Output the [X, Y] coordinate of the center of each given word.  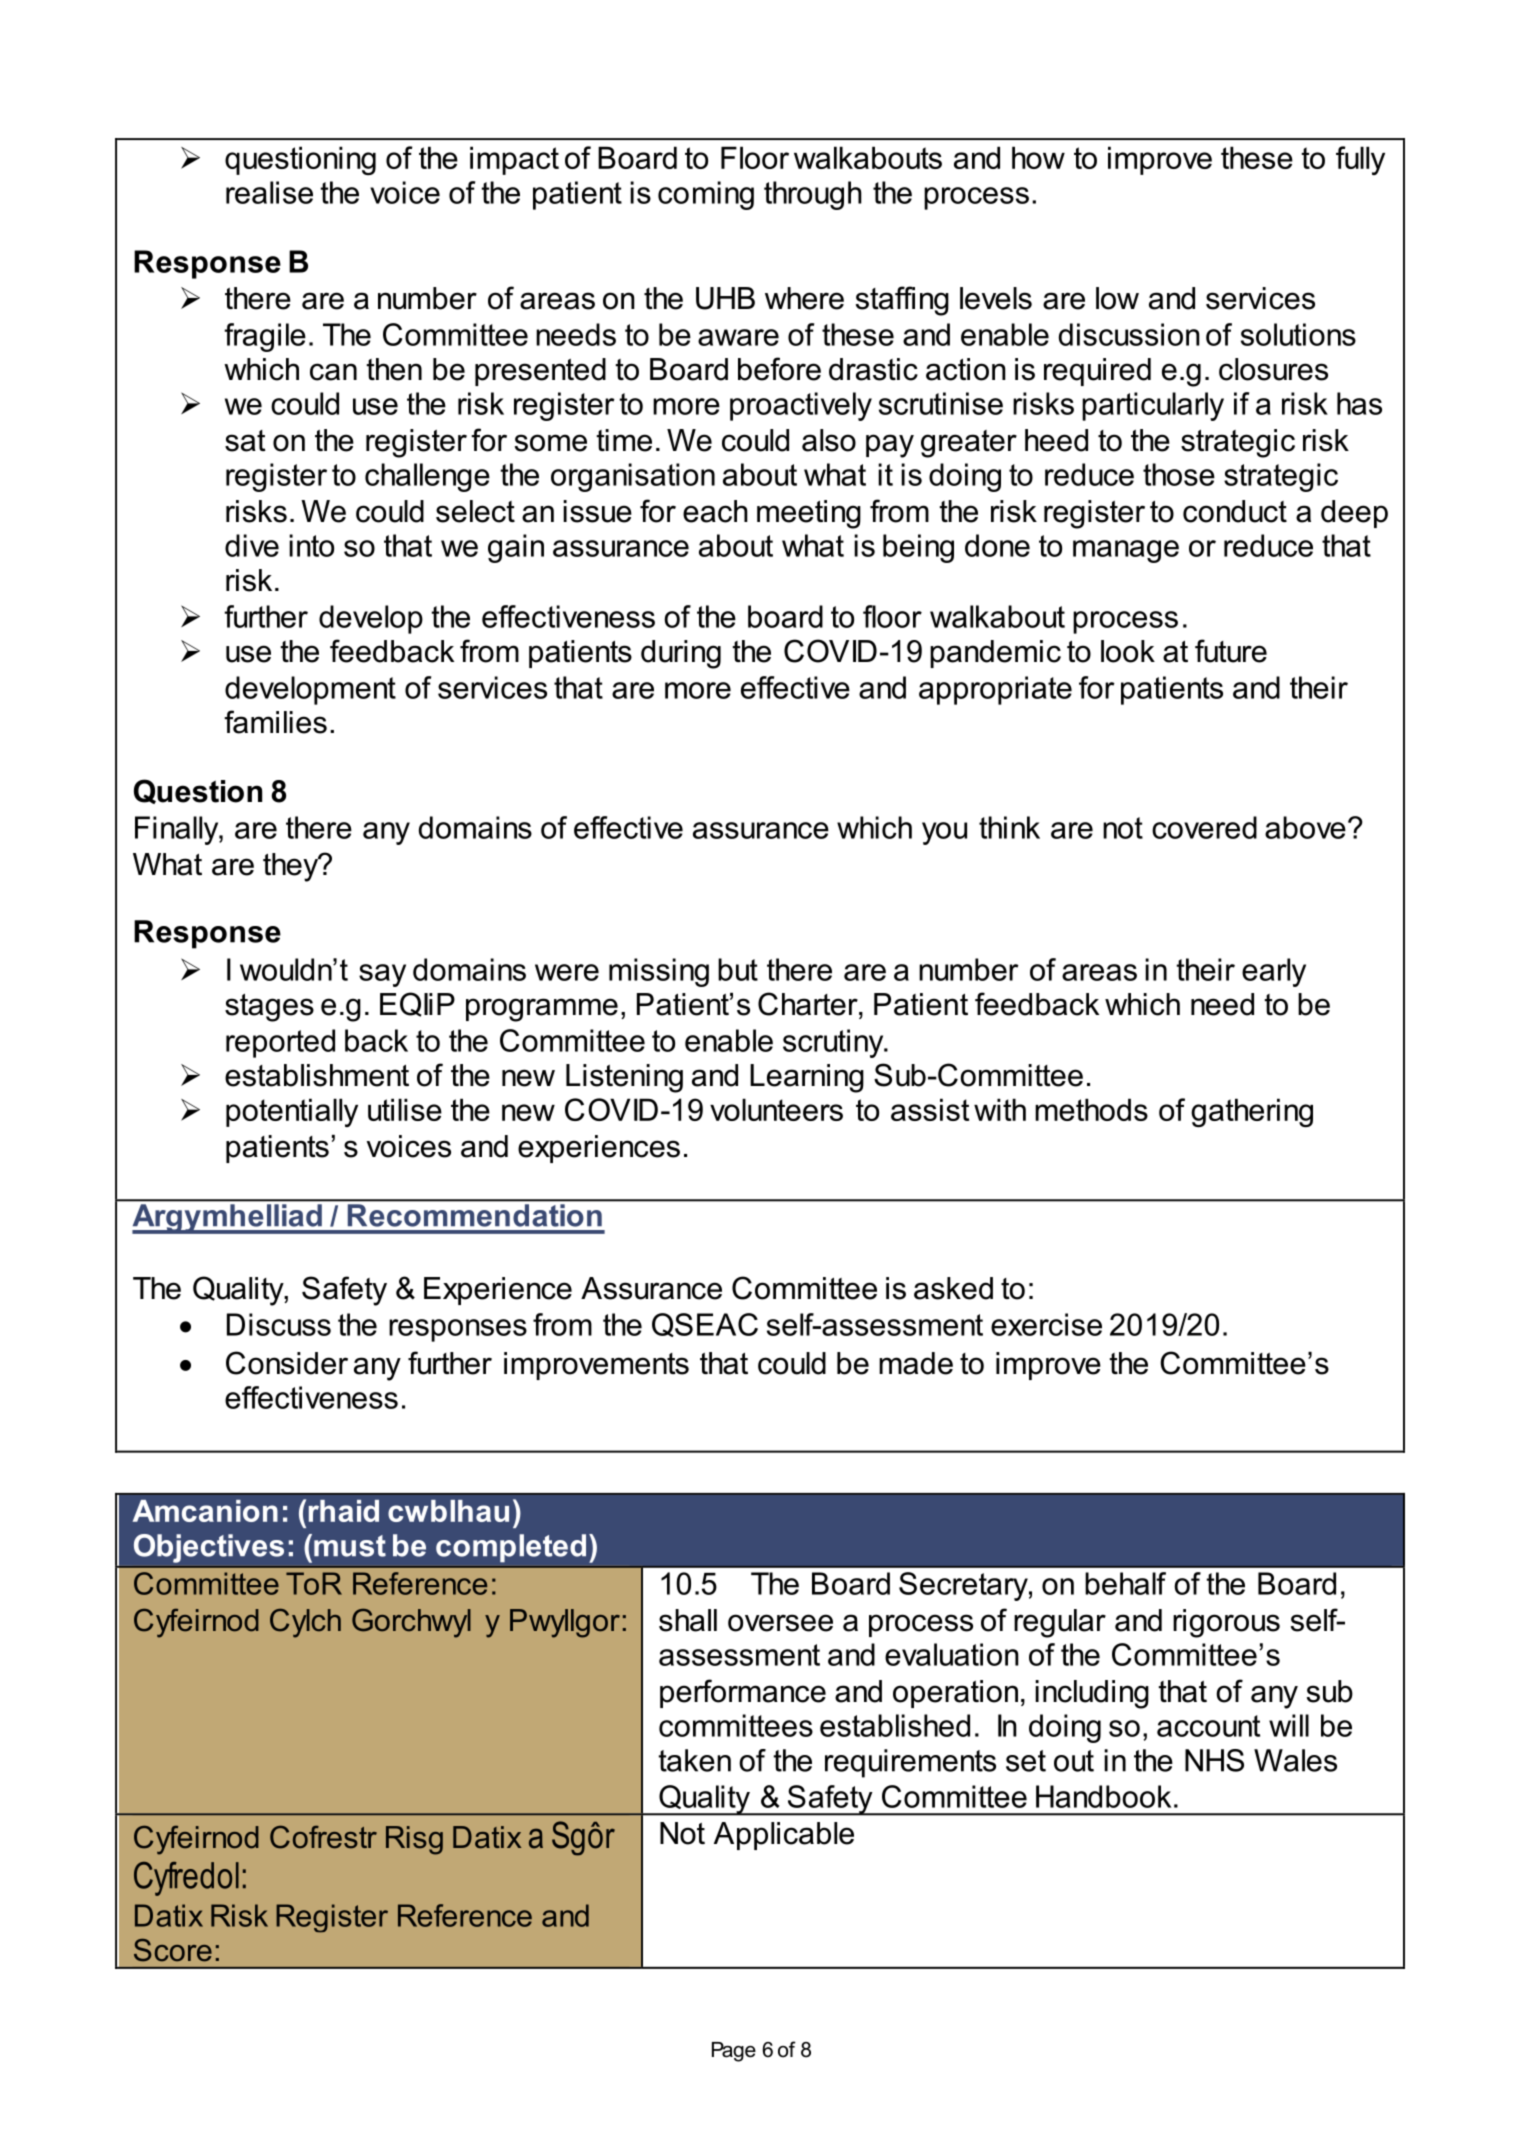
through [813, 195]
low [1117, 298]
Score [173, 1950]
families [275, 722]
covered [1204, 827]
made [916, 1363]
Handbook [1103, 1796]
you [944, 833]
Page [734, 2052]
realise [269, 192]
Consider [287, 1363]
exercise [1046, 1324]
